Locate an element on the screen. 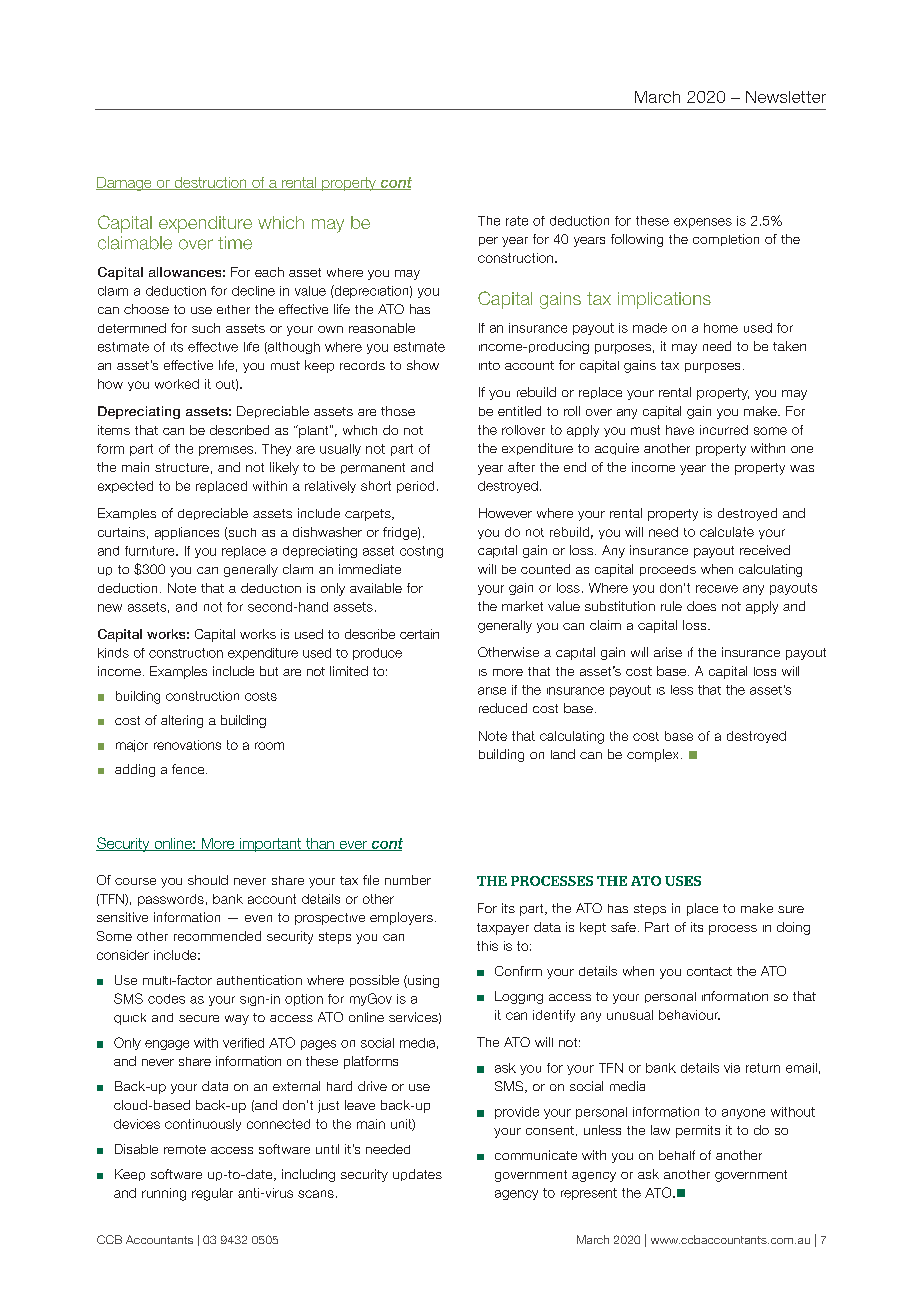 This screenshot has width=924, height=1308. certain is located at coordinates (419, 634).
